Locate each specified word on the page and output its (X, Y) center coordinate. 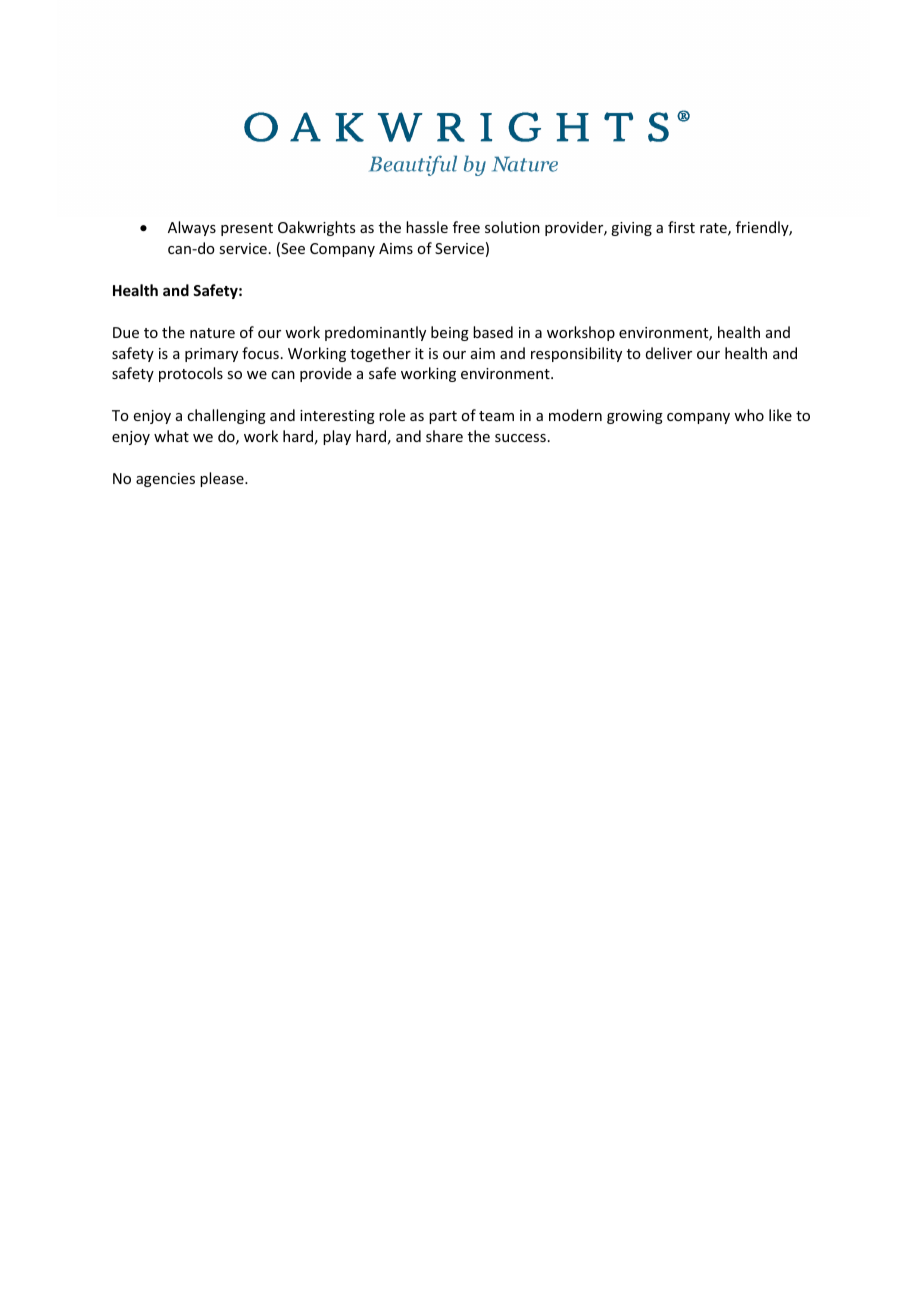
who (749, 415)
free (466, 227)
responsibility (576, 354)
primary (211, 355)
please (223, 479)
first (681, 227)
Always (192, 228)
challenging (226, 416)
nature (212, 333)
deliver (669, 353)
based (493, 332)
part (443, 417)
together (380, 354)
